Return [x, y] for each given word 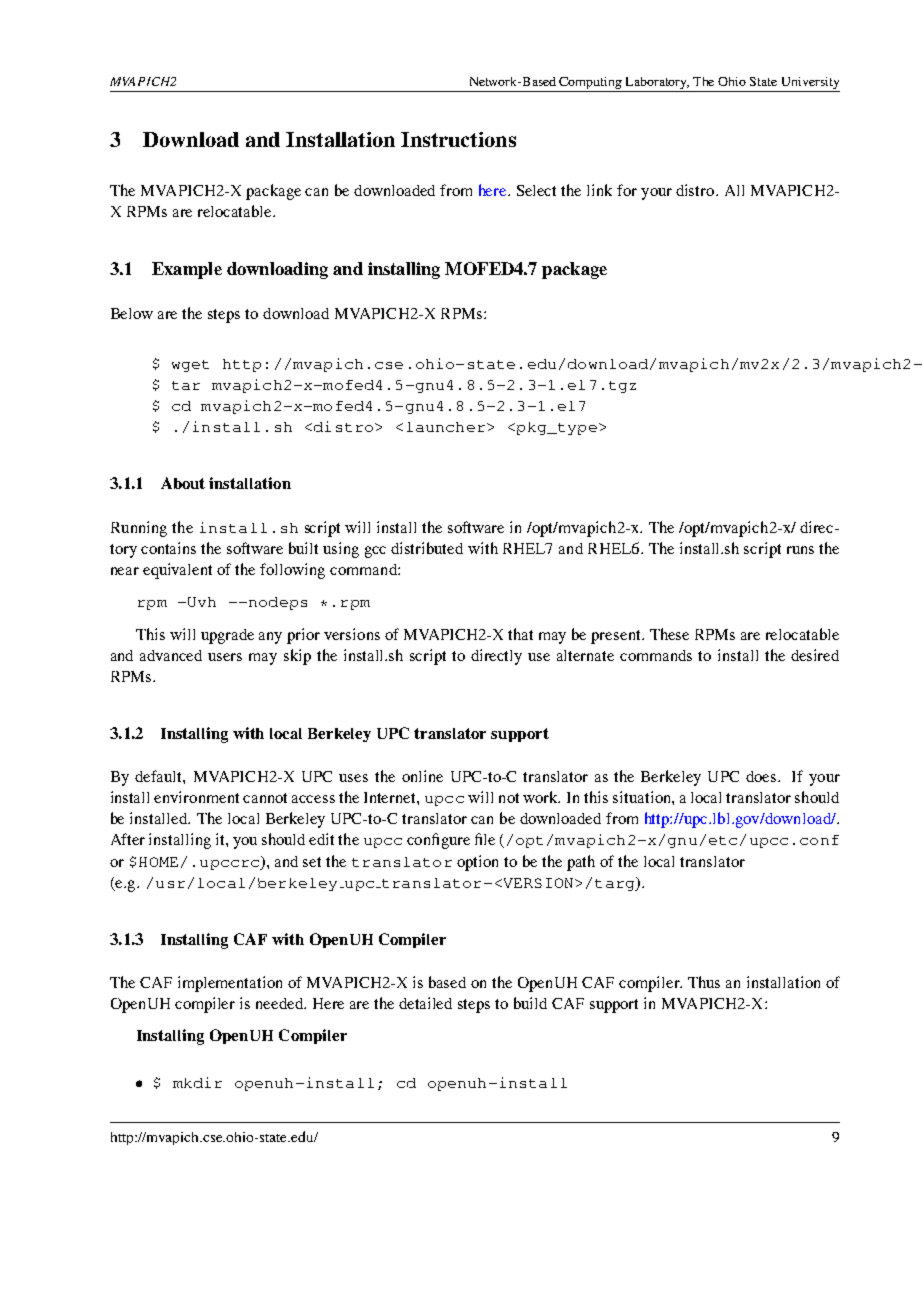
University [810, 83]
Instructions [458, 139]
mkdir [197, 1082]
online [422, 776]
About [183, 483]
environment [196, 797]
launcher [446, 427]
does [762, 776]
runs [800, 550]
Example [187, 270]
